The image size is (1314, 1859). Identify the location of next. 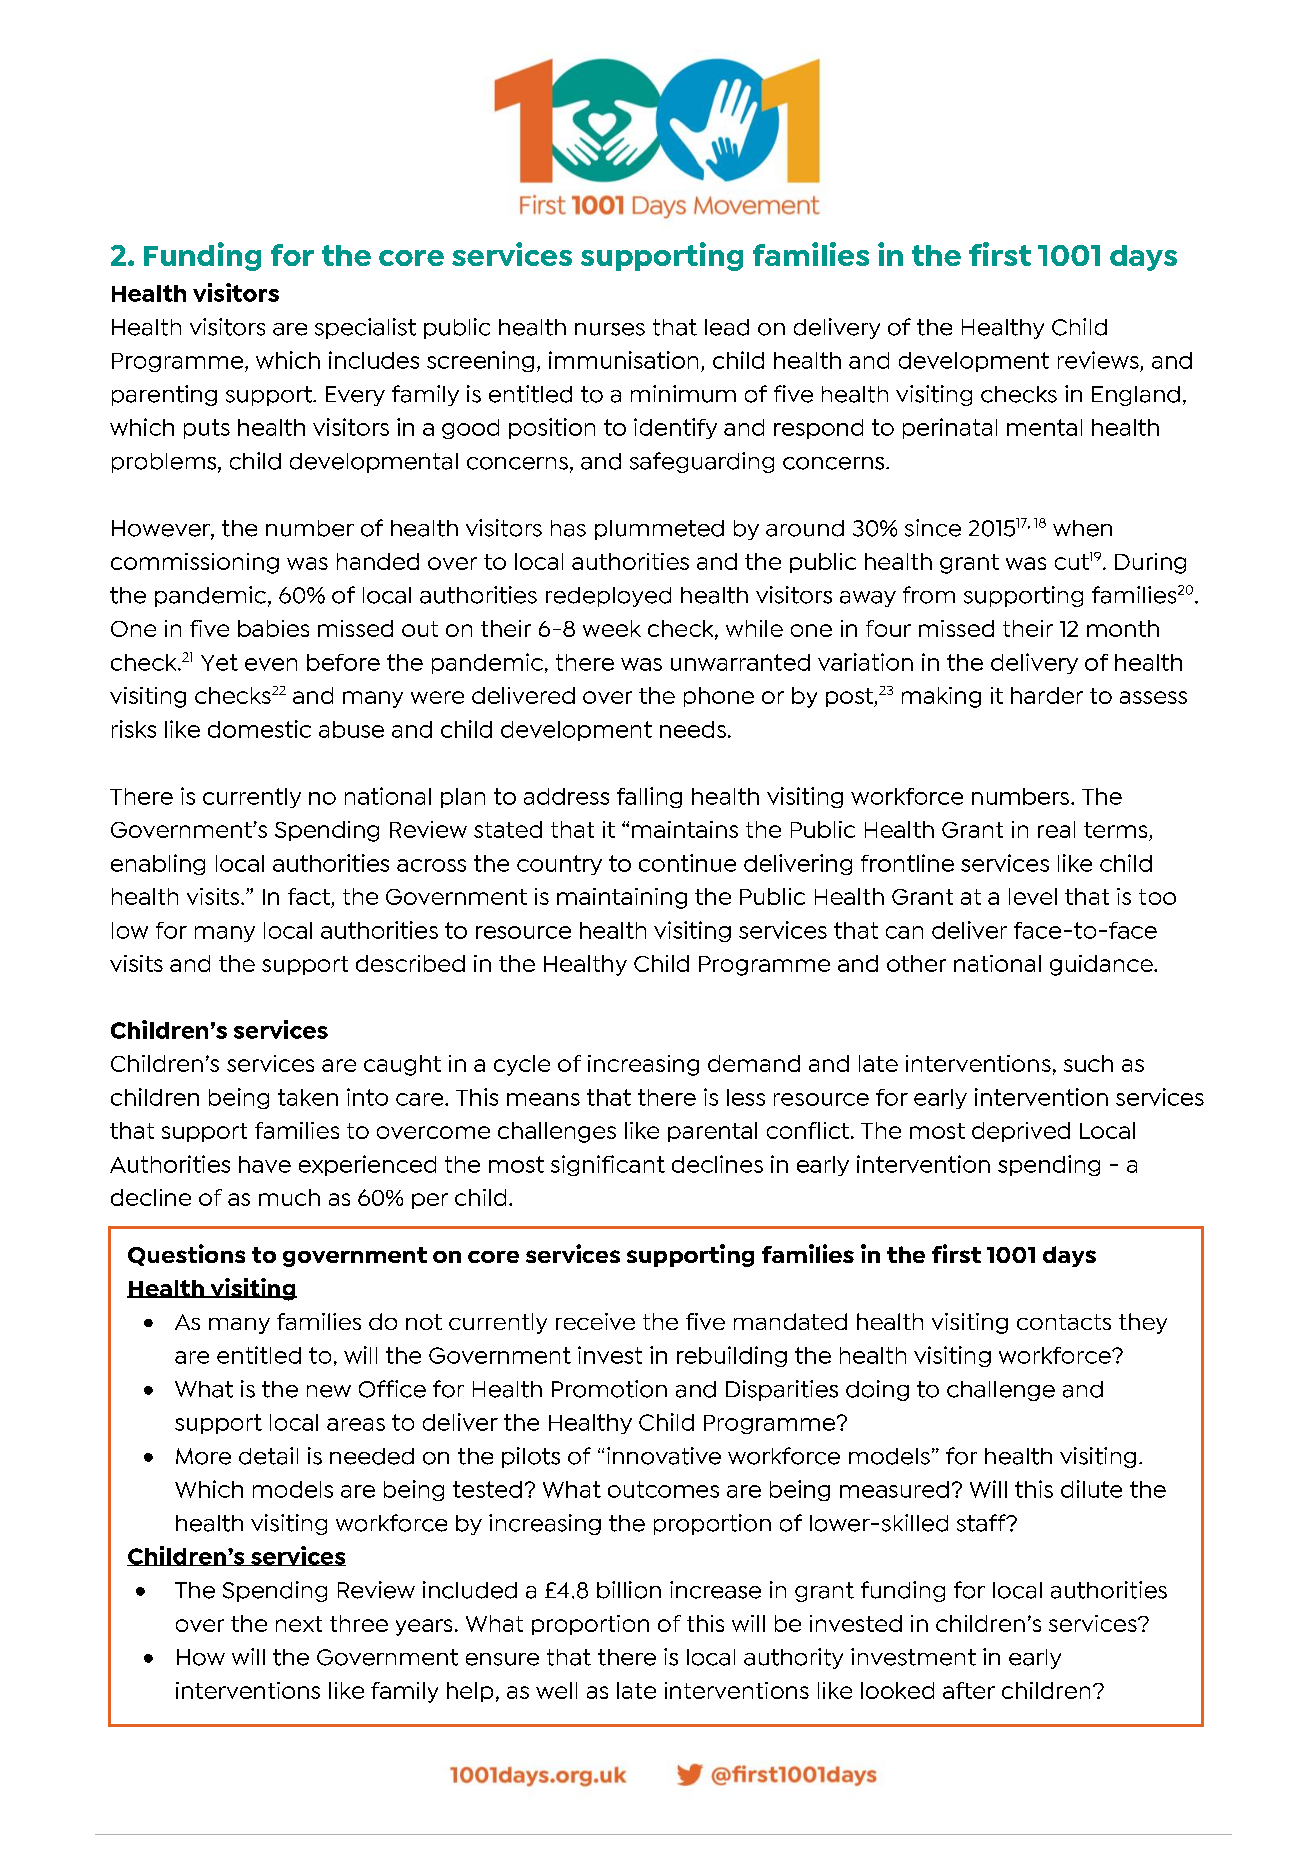
(299, 1624).
